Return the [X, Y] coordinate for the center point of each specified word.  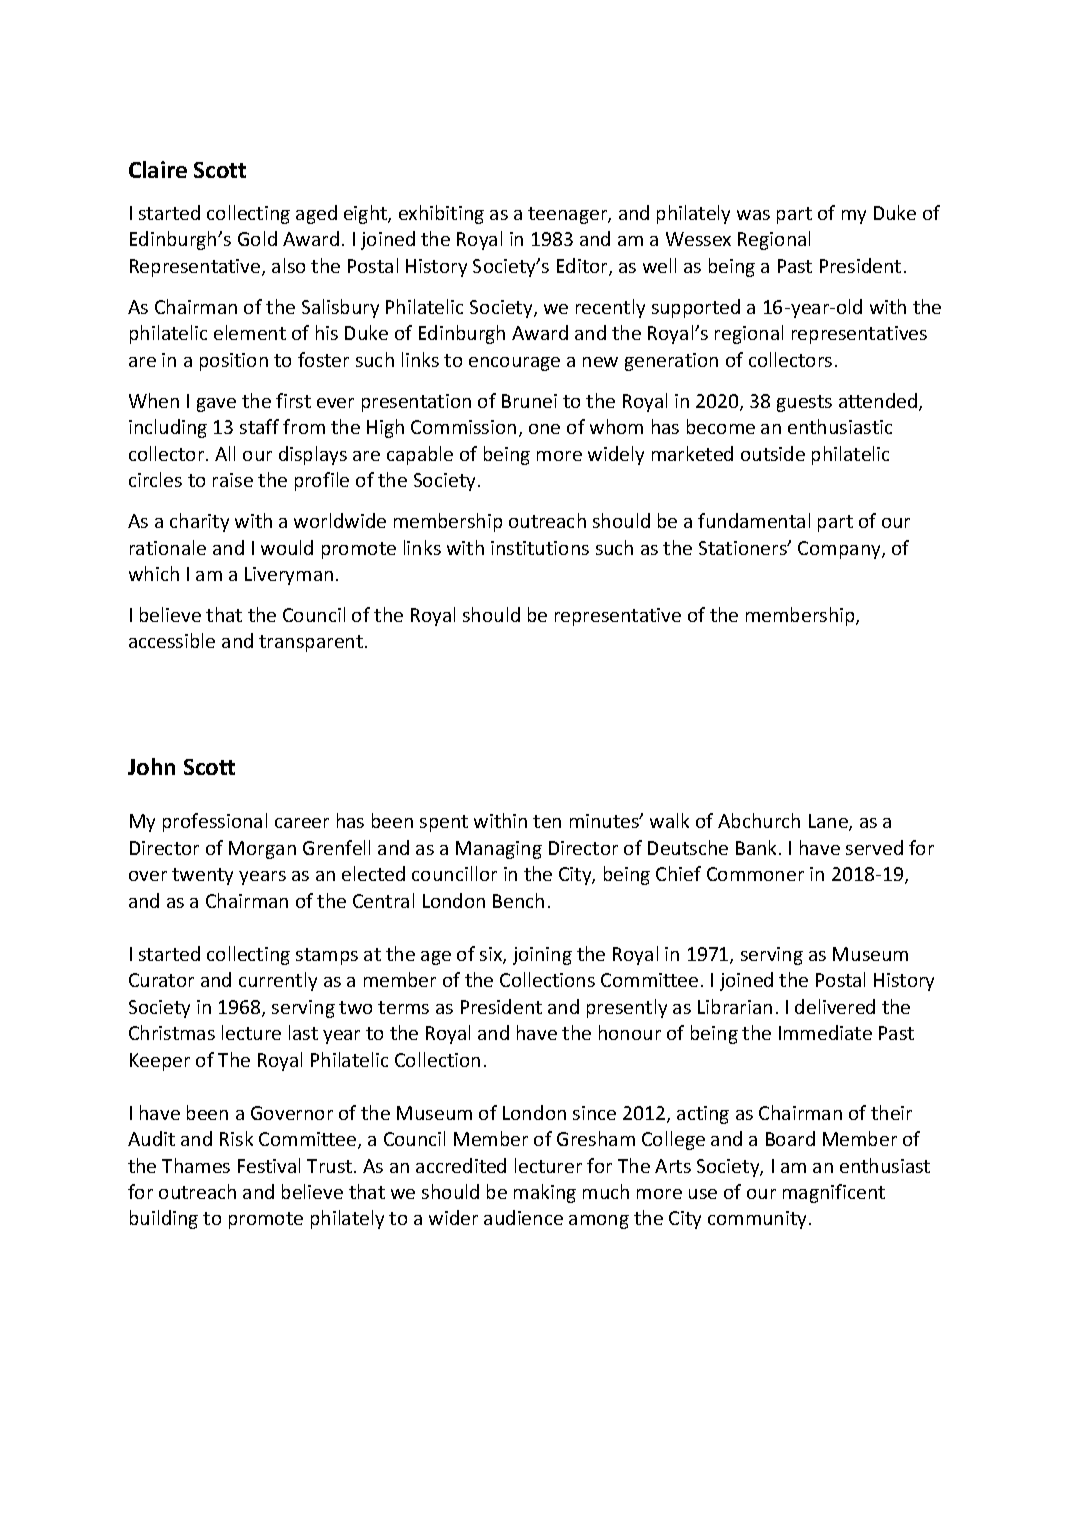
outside [773, 453]
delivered [835, 1006]
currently [278, 981]
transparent [311, 643]
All [225, 453]
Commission [463, 427]
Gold [257, 238]
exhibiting [441, 214]
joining [542, 956]
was [753, 215]
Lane [829, 822]
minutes [605, 821]
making [545, 1193]
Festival [269, 1165]
